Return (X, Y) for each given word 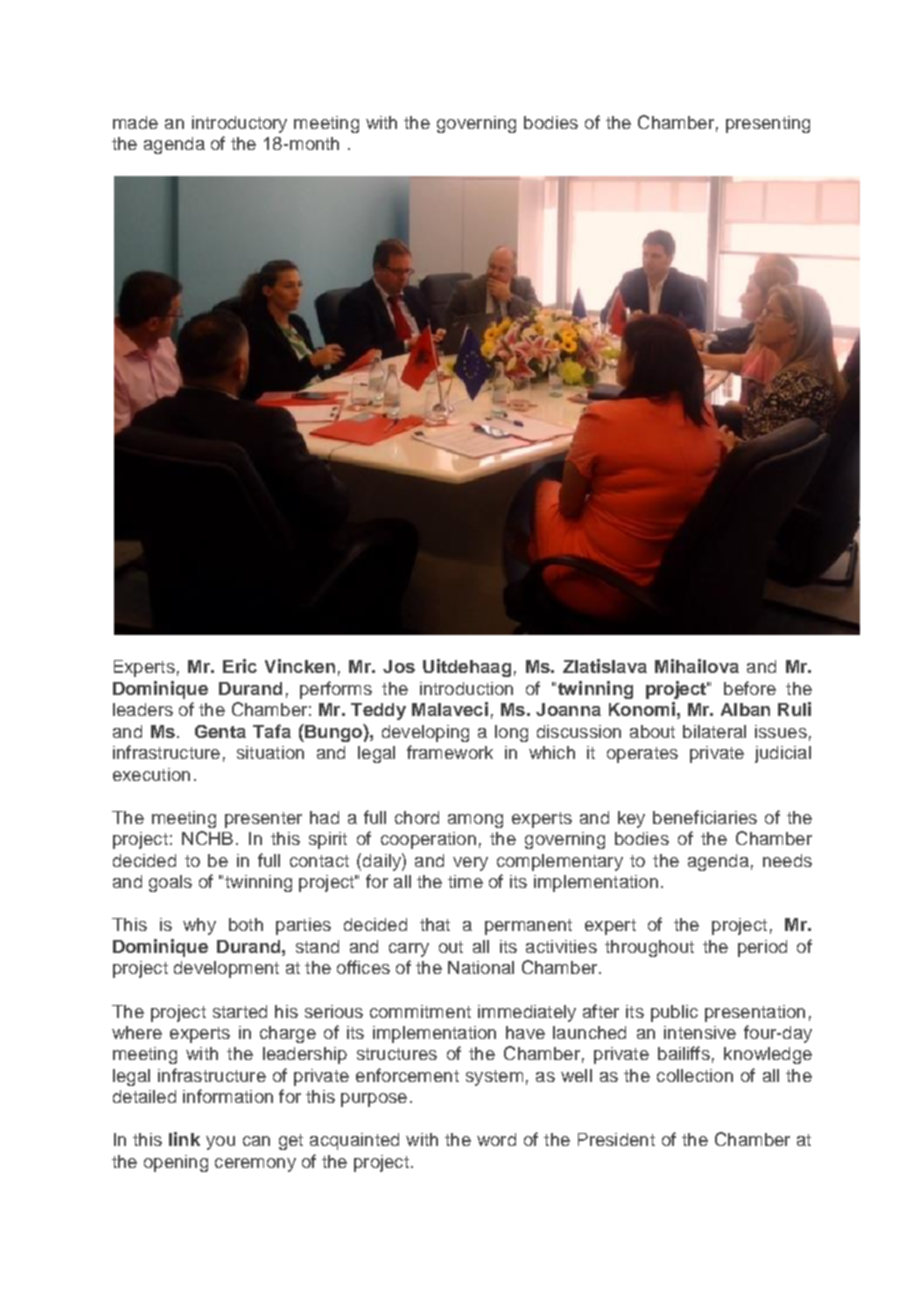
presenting (768, 124)
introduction (466, 688)
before (750, 688)
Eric (240, 666)
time (465, 881)
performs (336, 690)
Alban (745, 709)
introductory (239, 124)
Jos (399, 666)
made (135, 122)
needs (787, 860)
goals (170, 883)
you (220, 1143)
